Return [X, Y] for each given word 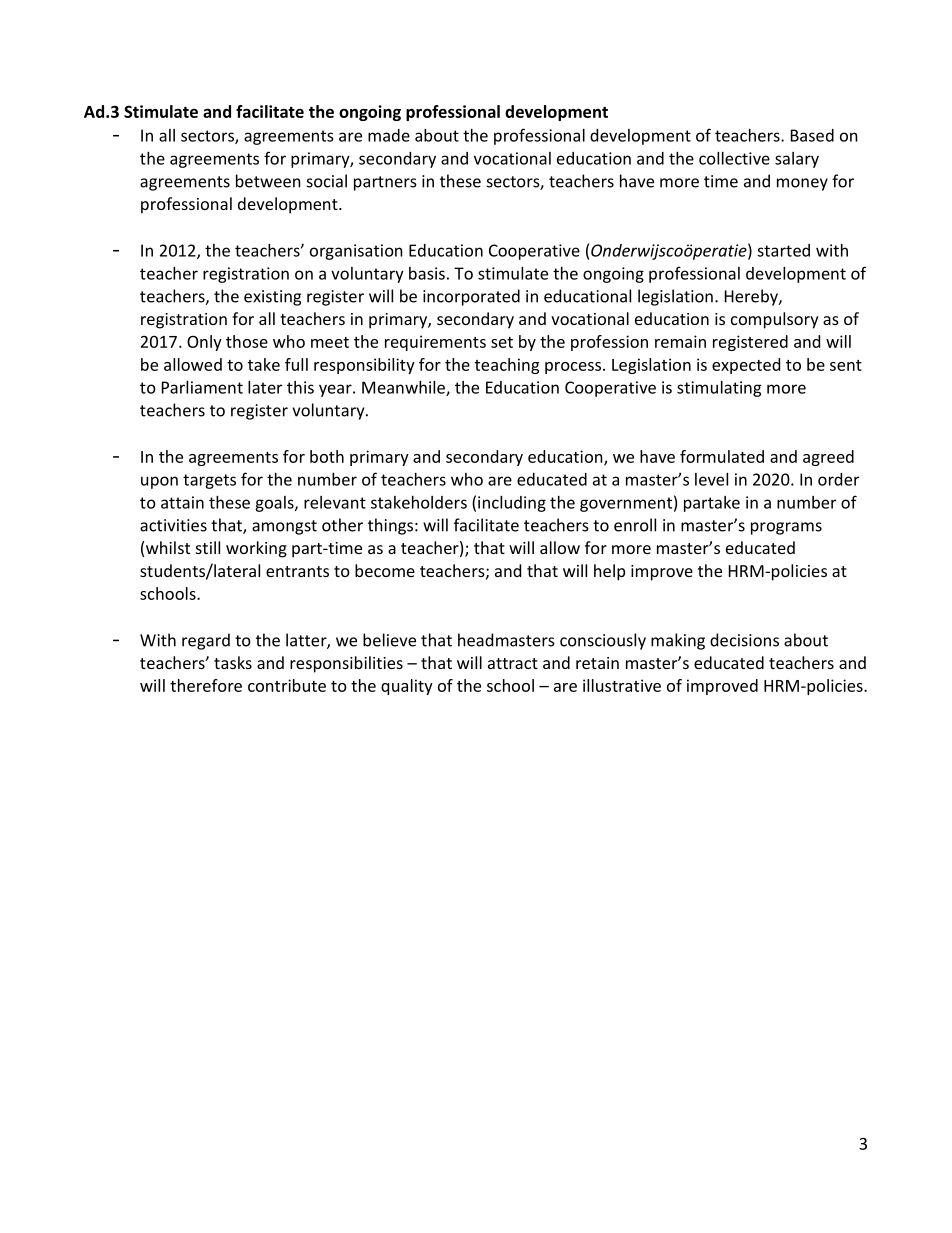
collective [734, 158]
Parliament [202, 387]
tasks [233, 662]
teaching [507, 366]
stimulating [719, 389]
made [389, 135]
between [268, 181]
